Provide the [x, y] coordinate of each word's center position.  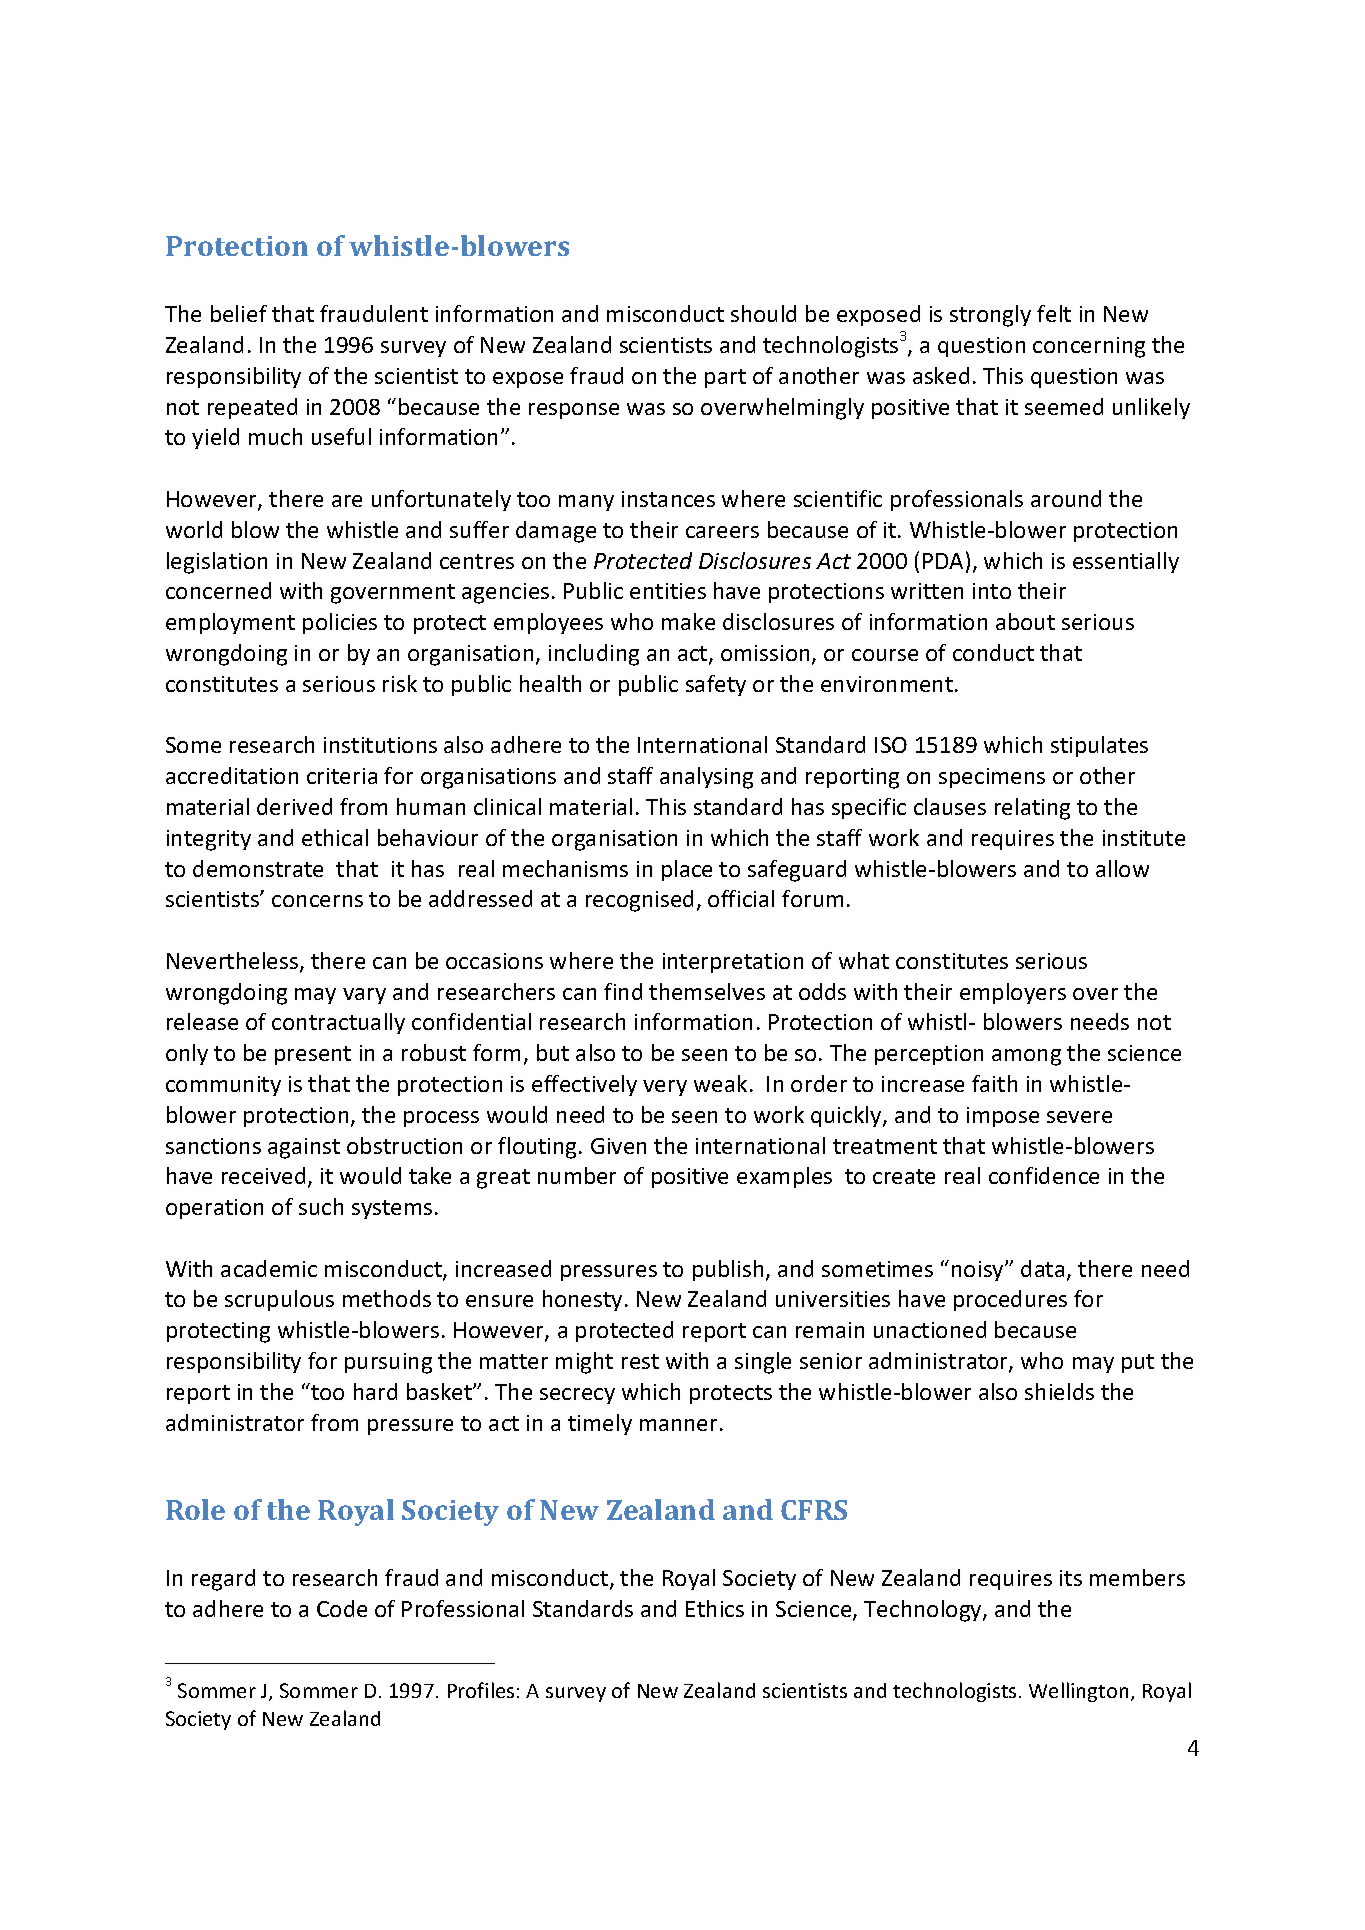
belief [239, 313]
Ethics [715, 1608]
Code [342, 1608]
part [725, 378]
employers [1013, 993]
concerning [1089, 347]
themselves [707, 991]
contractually [338, 1023]
